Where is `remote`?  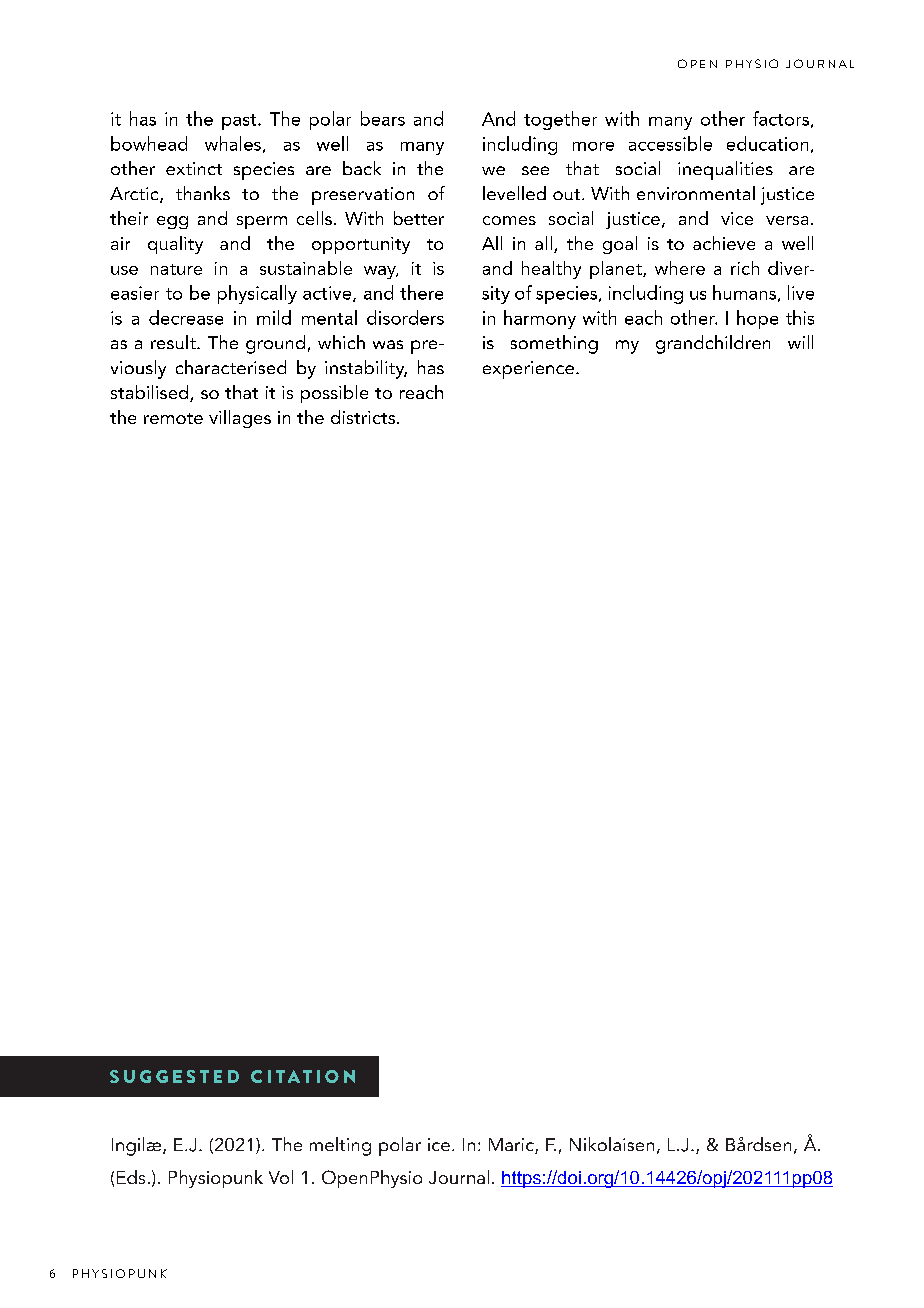
remote is located at coordinates (173, 418).
